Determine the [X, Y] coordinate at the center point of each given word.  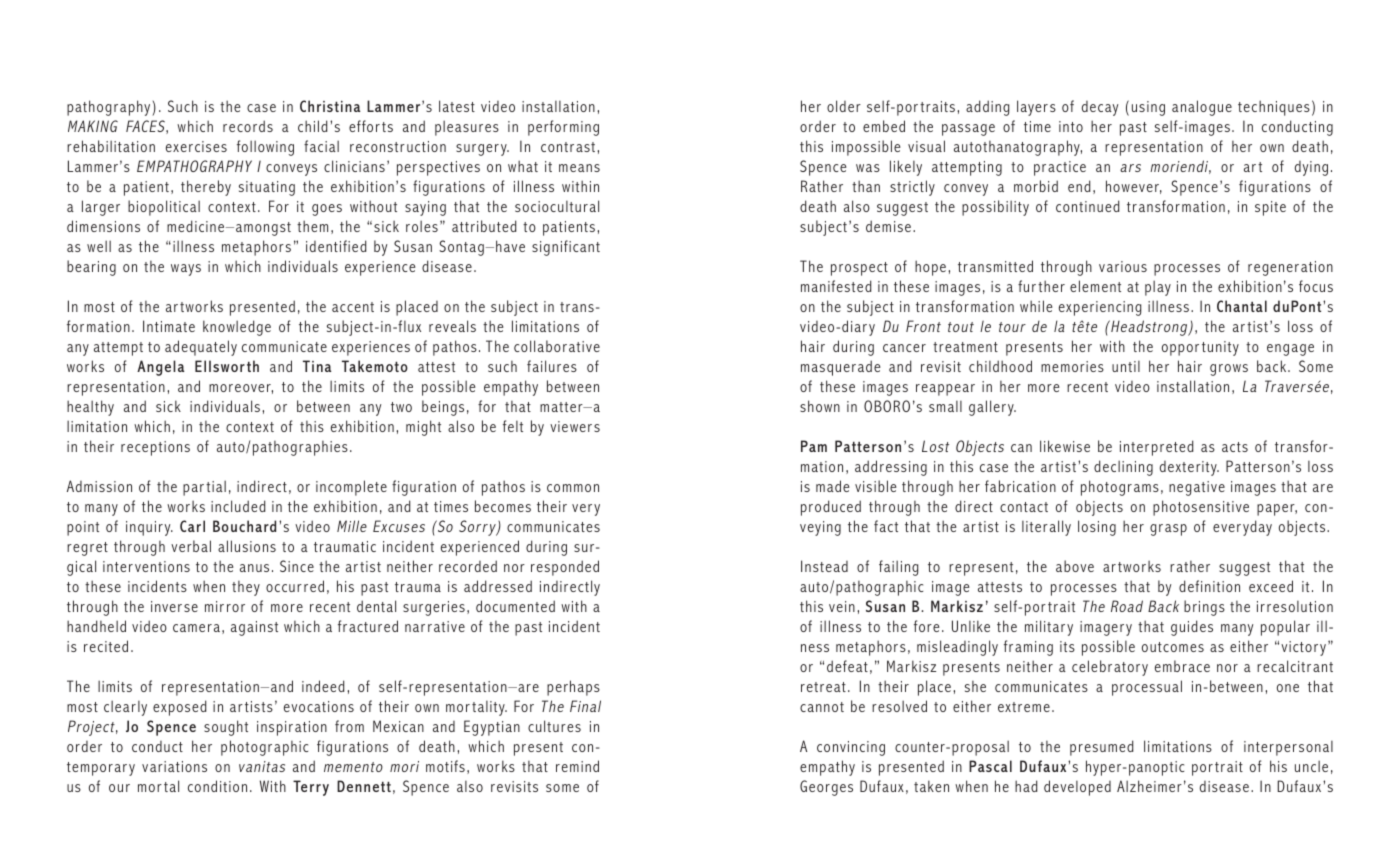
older [844, 106]
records [248, 126]
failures [552, 366]
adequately [201, 348]
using [1148, 108]
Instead [824, 566]
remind [577, 766]
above [1075, 566]
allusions [247, 546]
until [1126, 366]
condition [217, 786]
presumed [1102, 748]
